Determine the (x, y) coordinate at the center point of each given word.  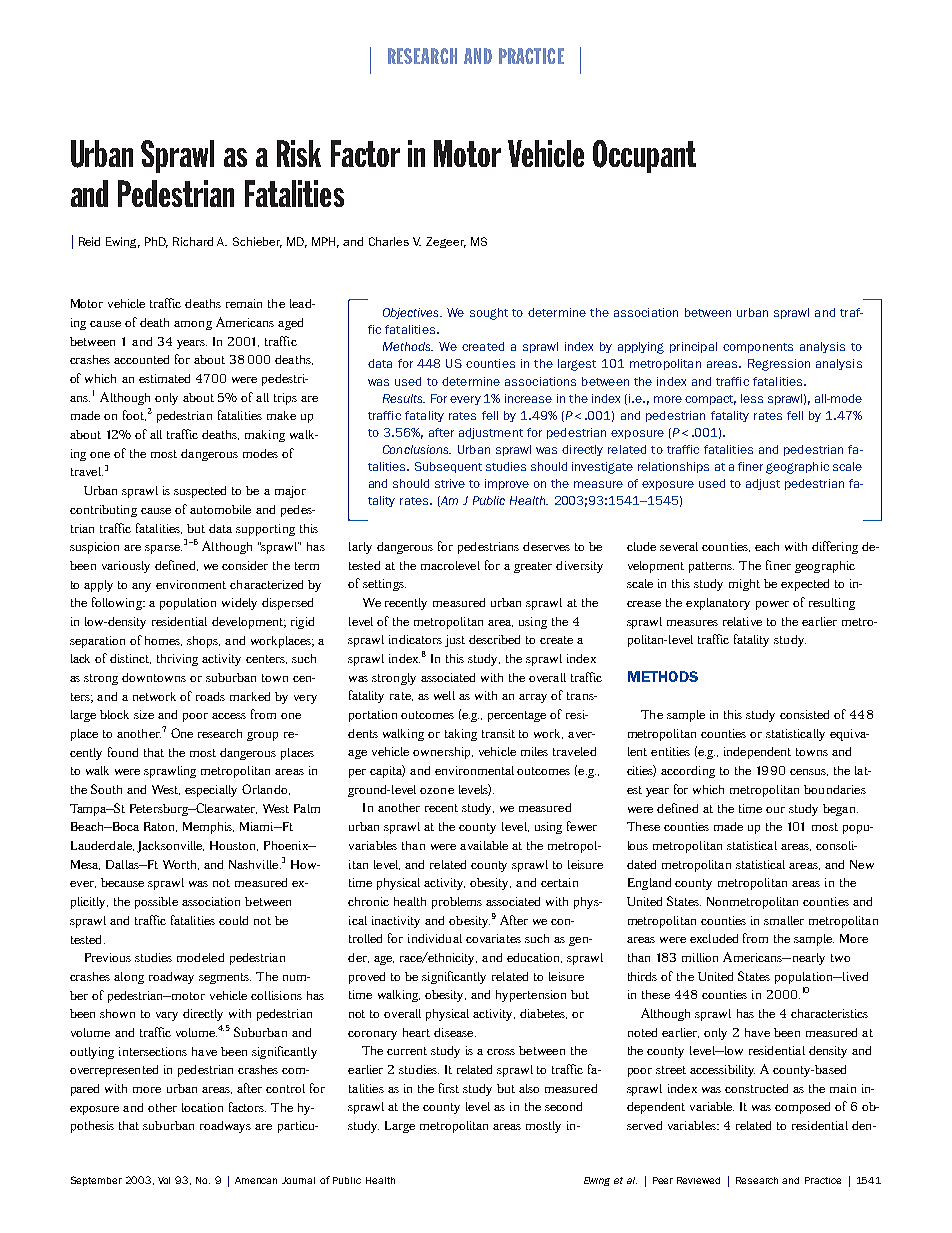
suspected (200, 492)
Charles (389, 241)
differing (835, 547)
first (449, 1088)
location (202, 1107)
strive (450, 483)
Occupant (644, 156)
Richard (193, 241)
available (484, 845)
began (840, 810)
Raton (160, 827)
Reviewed (698, 1180)
